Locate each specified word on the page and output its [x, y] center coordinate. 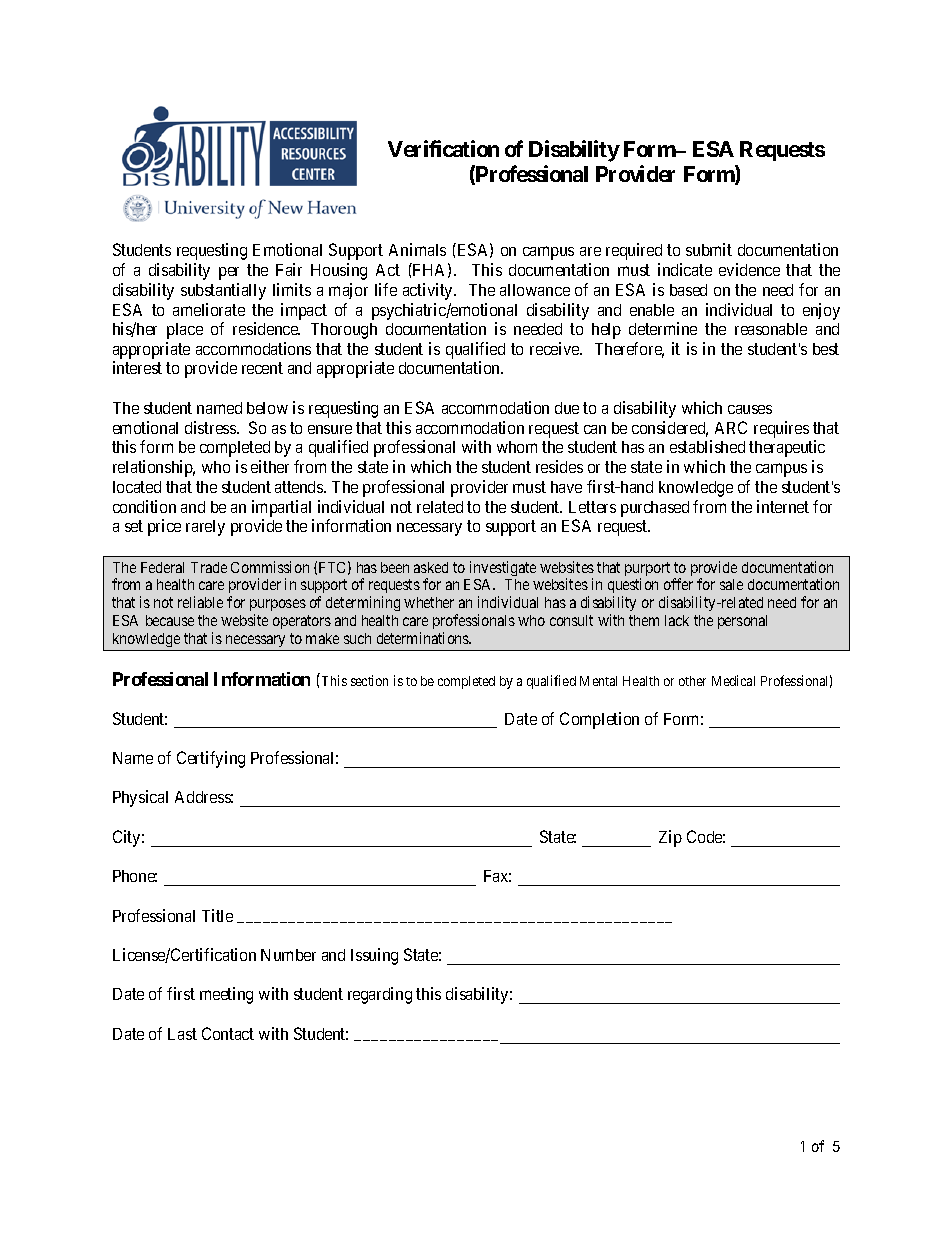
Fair [289, 269]
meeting [226, 995]
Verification [443, 148]
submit [709, 249]
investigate [503, 568]
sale [731, 584]
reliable [200, 602]
